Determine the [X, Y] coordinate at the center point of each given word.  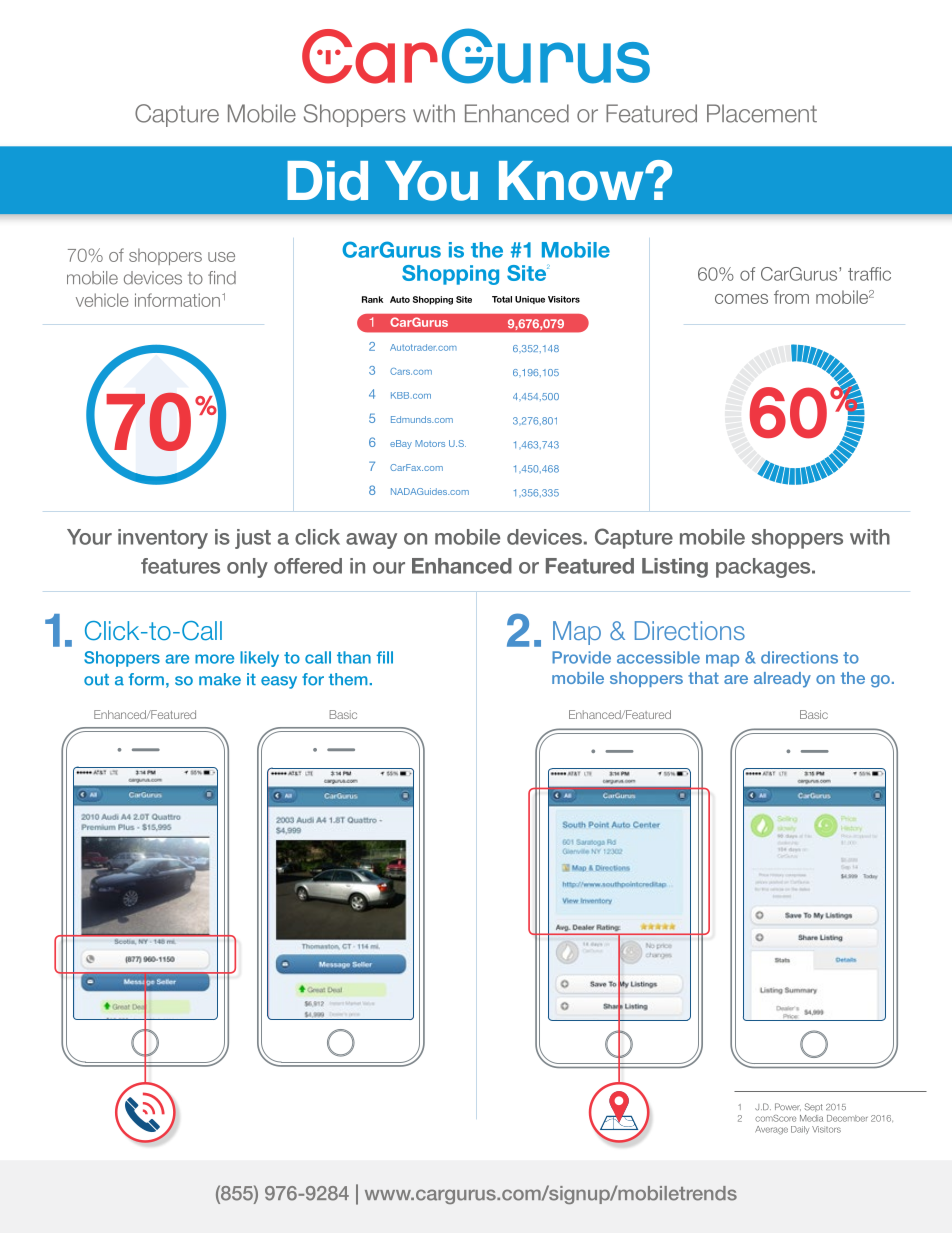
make [220, 679]
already [782, 680]
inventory [163, 539]
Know [572, 181]
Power [788, 1107]
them [348, 679]
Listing [675, 568]
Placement [762, 113]
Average [771, 1130]
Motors [430, 443]
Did [327, 181]
